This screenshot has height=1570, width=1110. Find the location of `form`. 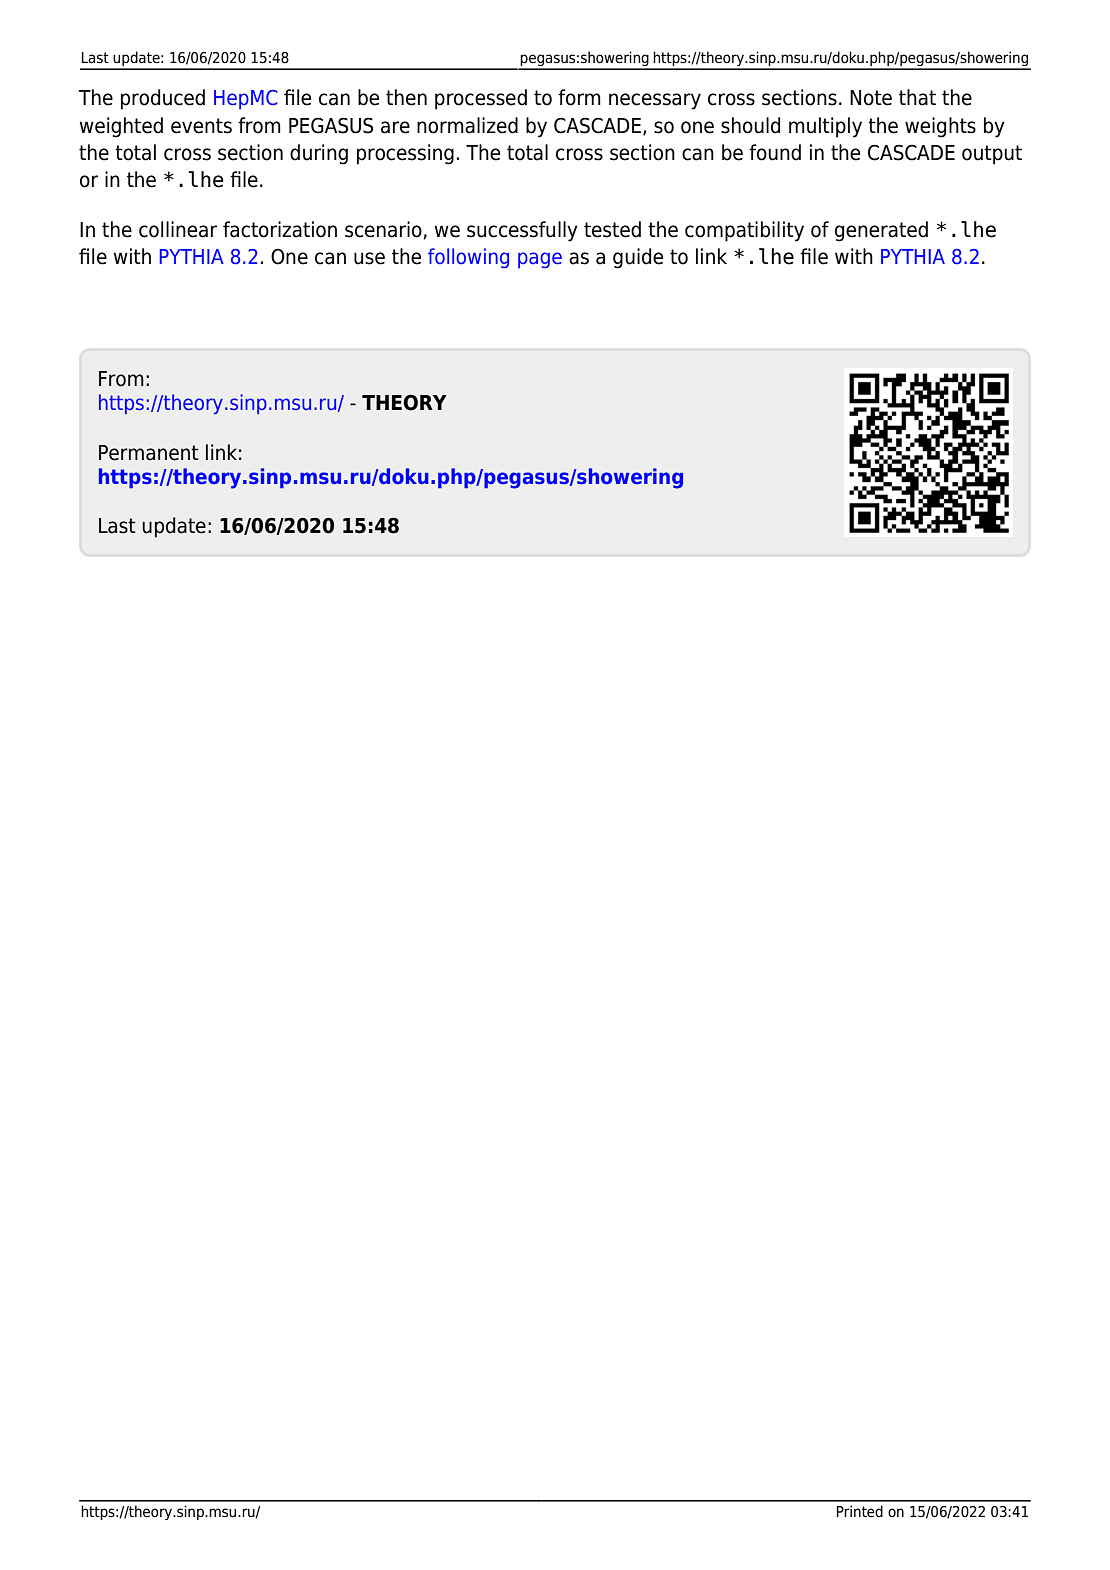

form is located at coordinates (579, 97).
